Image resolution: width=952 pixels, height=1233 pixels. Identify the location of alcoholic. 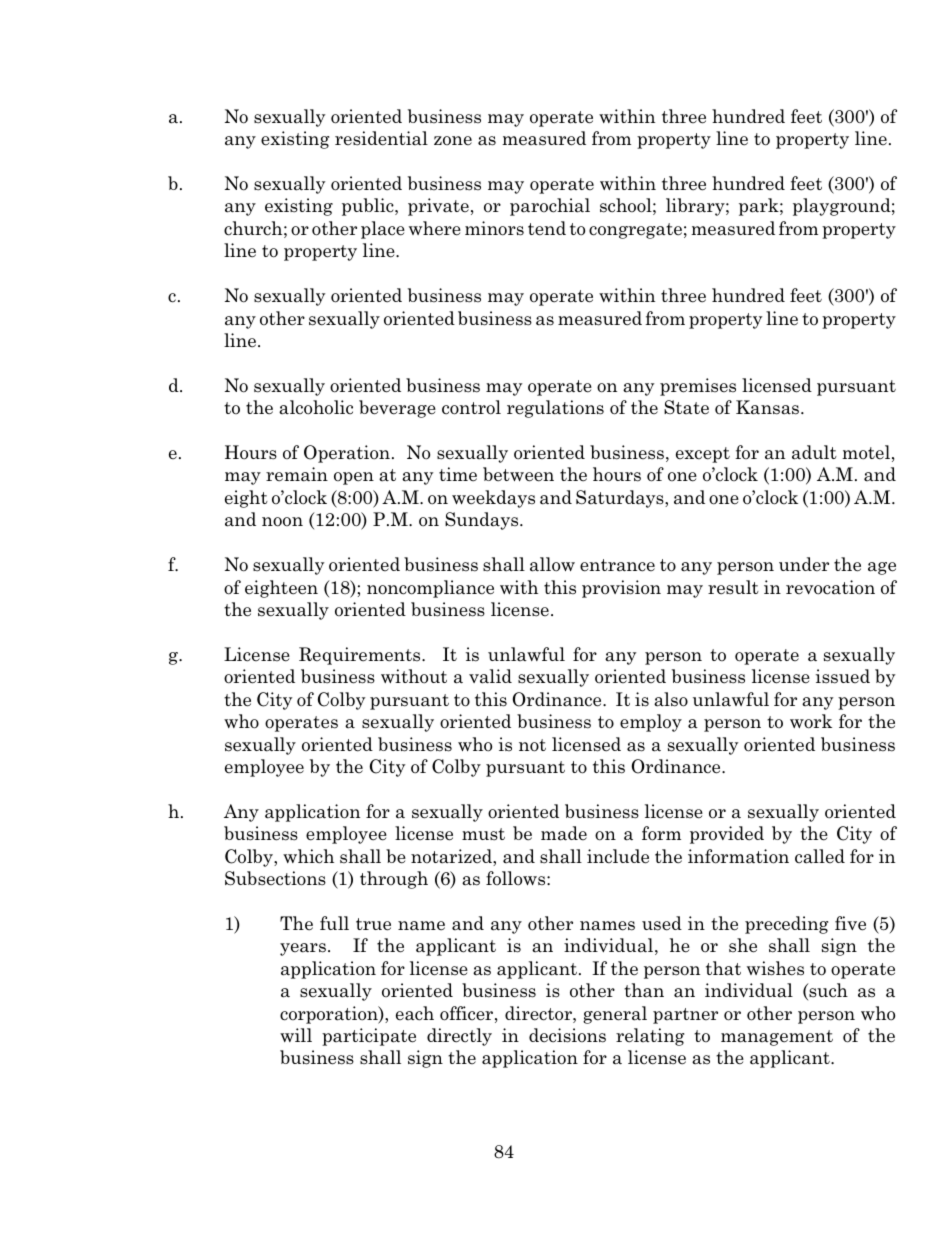
(316, 407).
